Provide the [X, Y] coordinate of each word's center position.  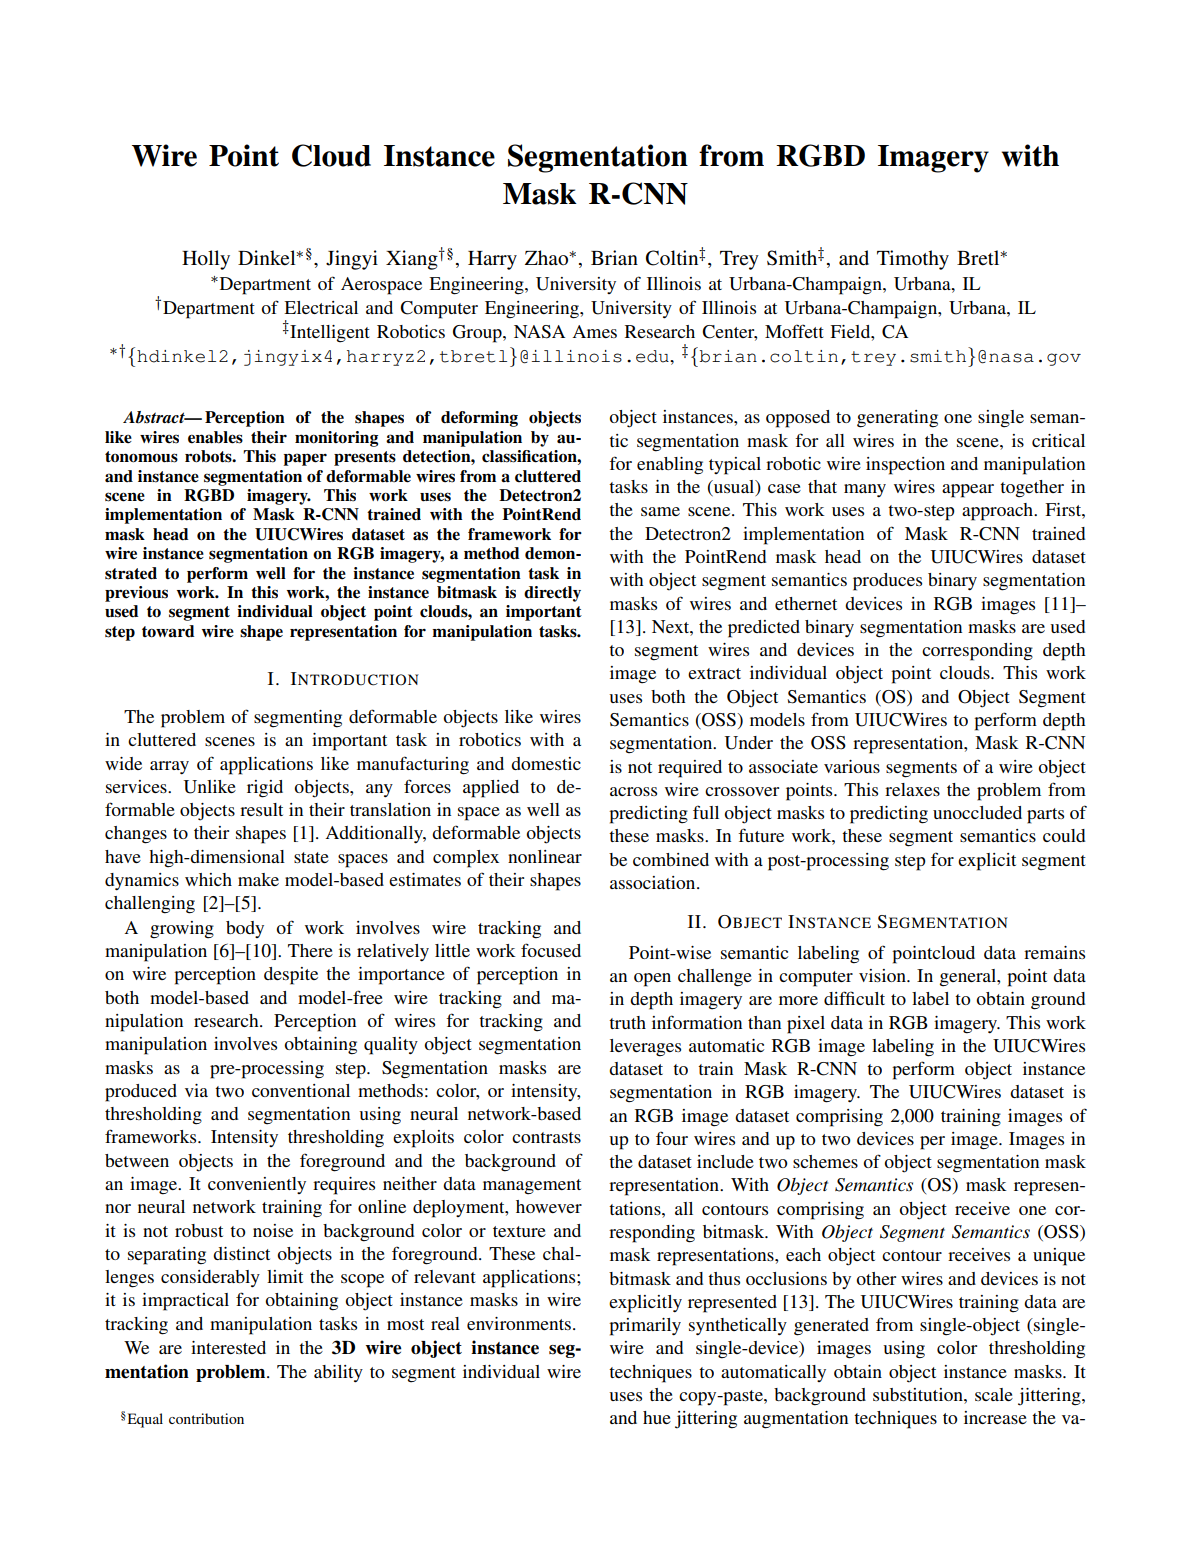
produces [887, 582]
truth [627, 1022]
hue [657, 1417]
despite [291, 976]
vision [883, 975]
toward [168, 631]
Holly [206, 260]
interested [228, 1347]
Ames [594, 331]
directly [552, 594]
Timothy [913, 260]
